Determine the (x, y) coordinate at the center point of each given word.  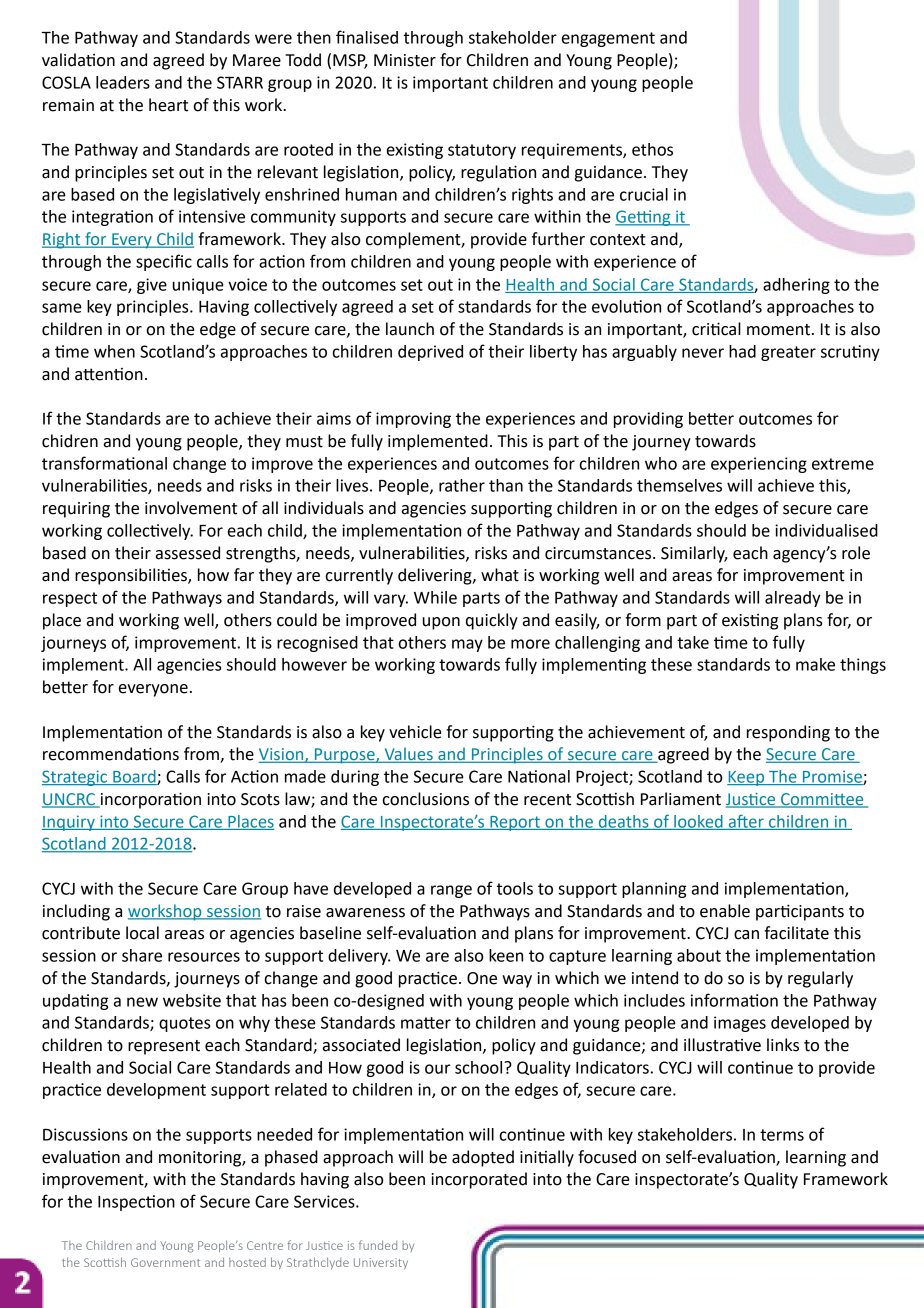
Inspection (136, 1203)
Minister (405, 60)
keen (506, 955)
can (746, 935)
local (142, 933)
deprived (430, 353)
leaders (123, 82)
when (114, 351)
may (467, 645)
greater (788, 353)
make (815, 664)
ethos (652, 149)
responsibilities (132, 576)
